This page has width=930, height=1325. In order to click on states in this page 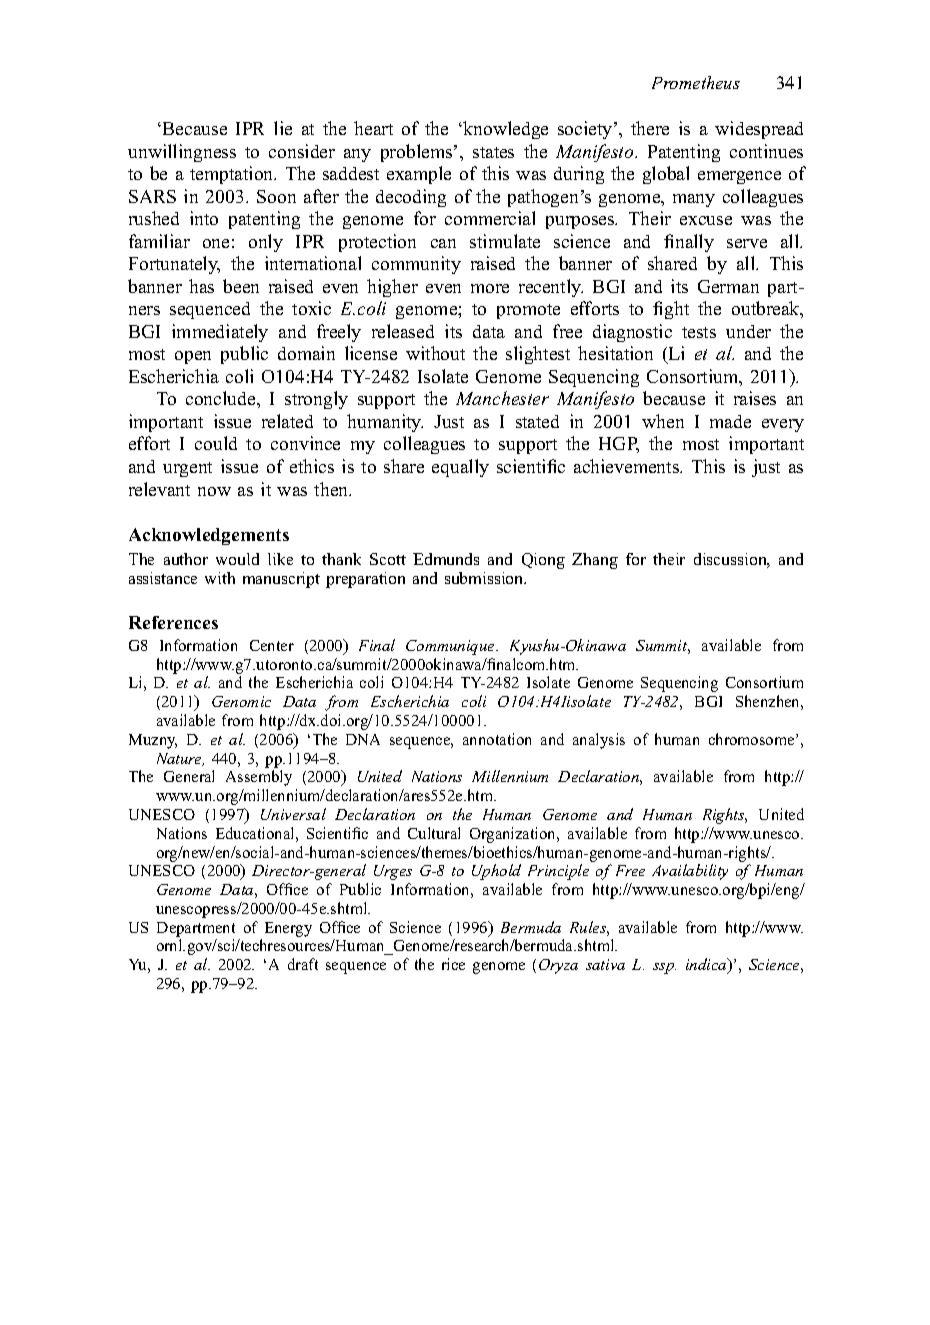, I will do `click(493, 152)`.
